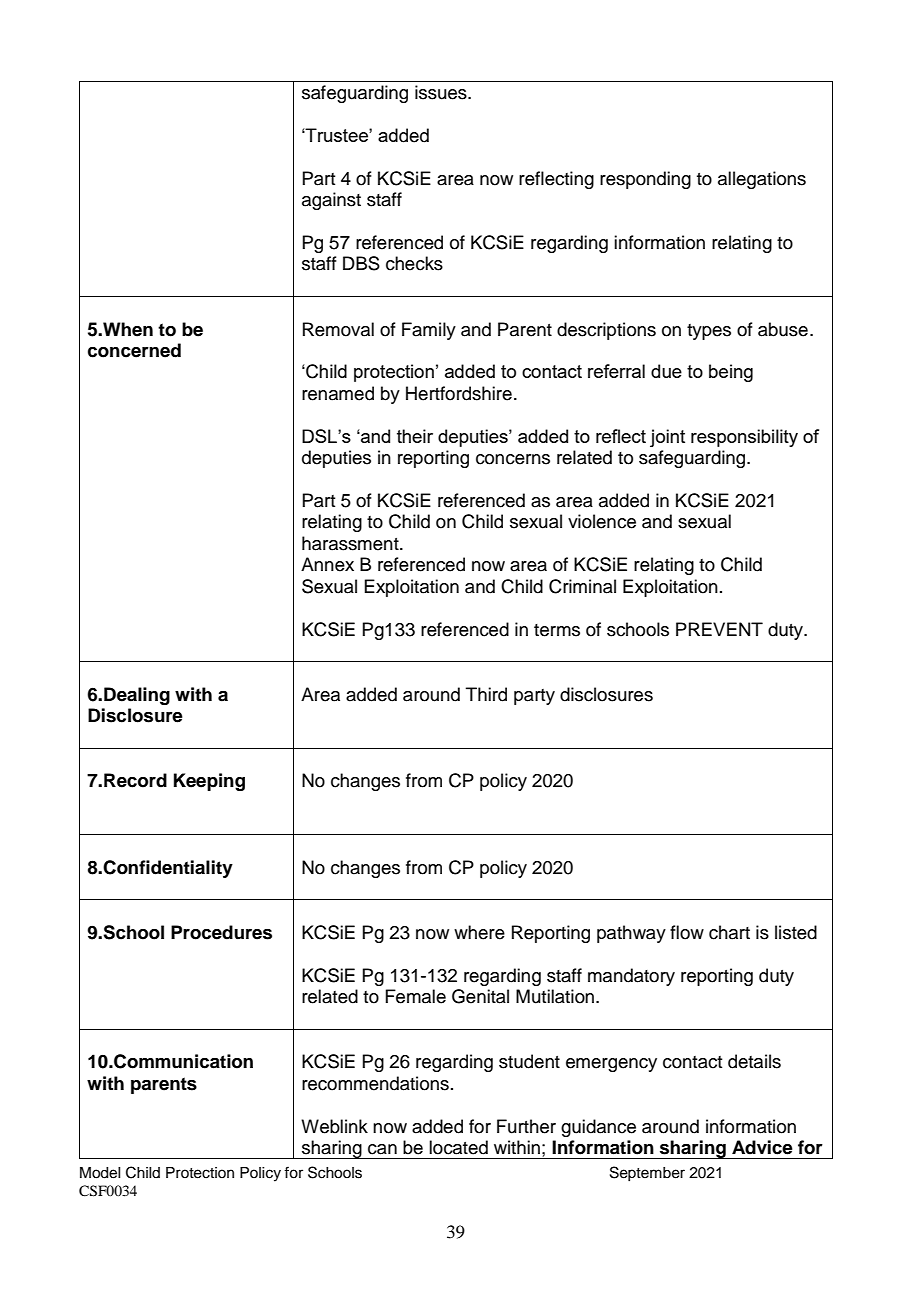  I want to click on against, so click(331, 201).
